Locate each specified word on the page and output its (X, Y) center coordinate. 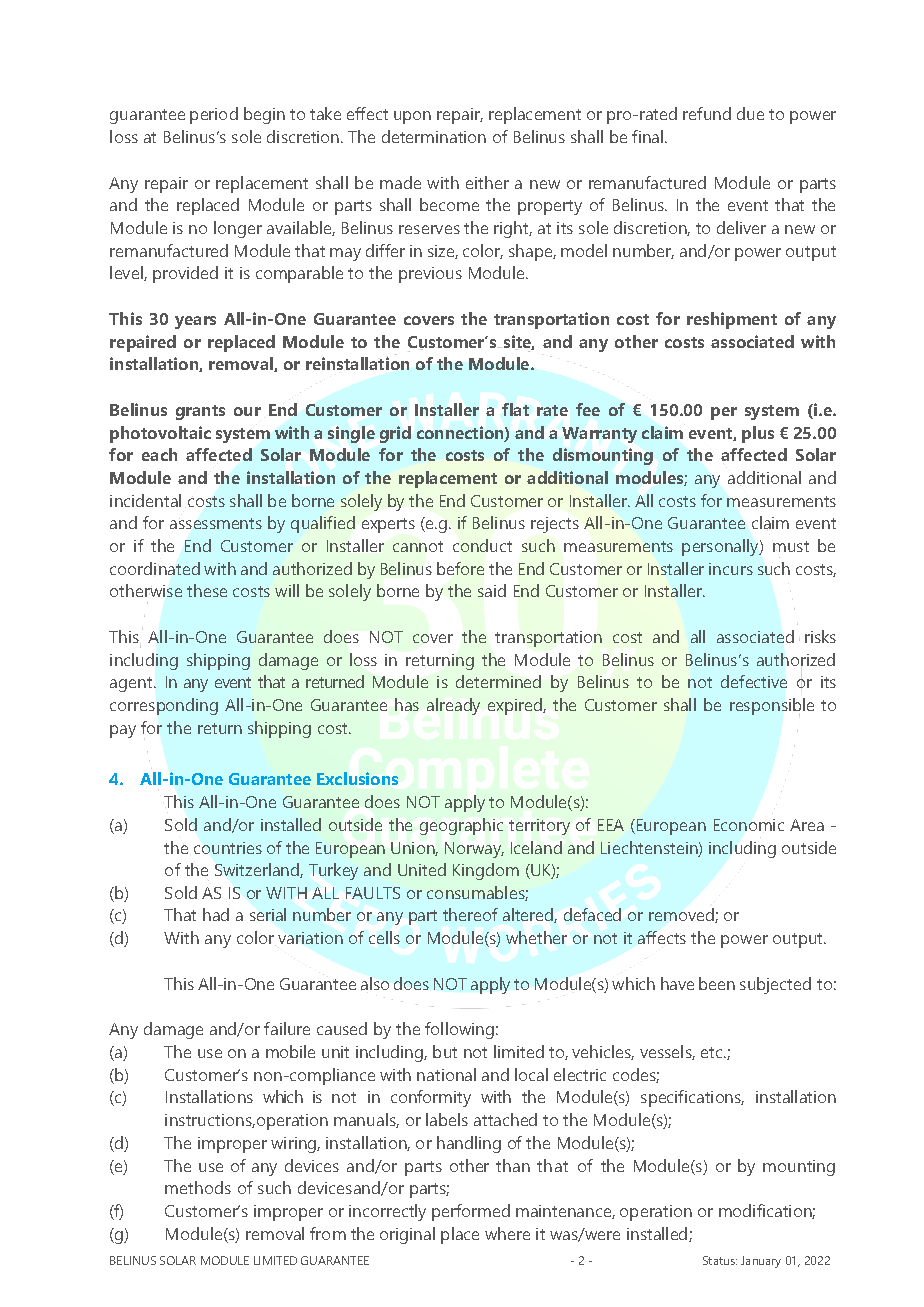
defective (754, 681)
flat (515, 409)
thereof (470, 914)
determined (498, 681)
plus (758, 434)
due (750, 113)
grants (200, 412)
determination (434, 136)
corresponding (164, 706)
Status (720, 1260)
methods (198, 1187)
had (216, 914)
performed (471, 1212)
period (214, 115)
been (717, 983)
